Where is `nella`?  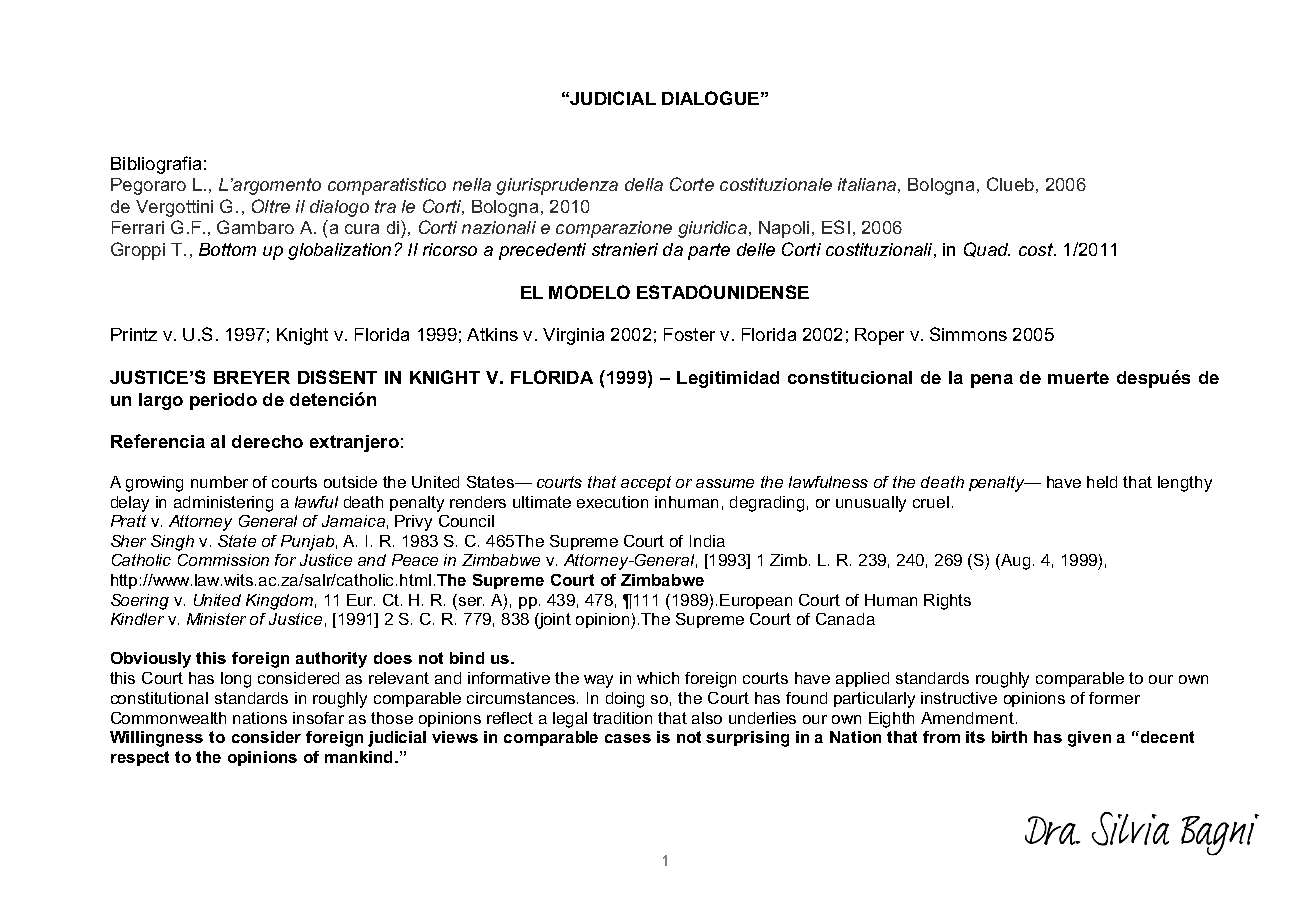
nella is located at coordinates (472, 184).
